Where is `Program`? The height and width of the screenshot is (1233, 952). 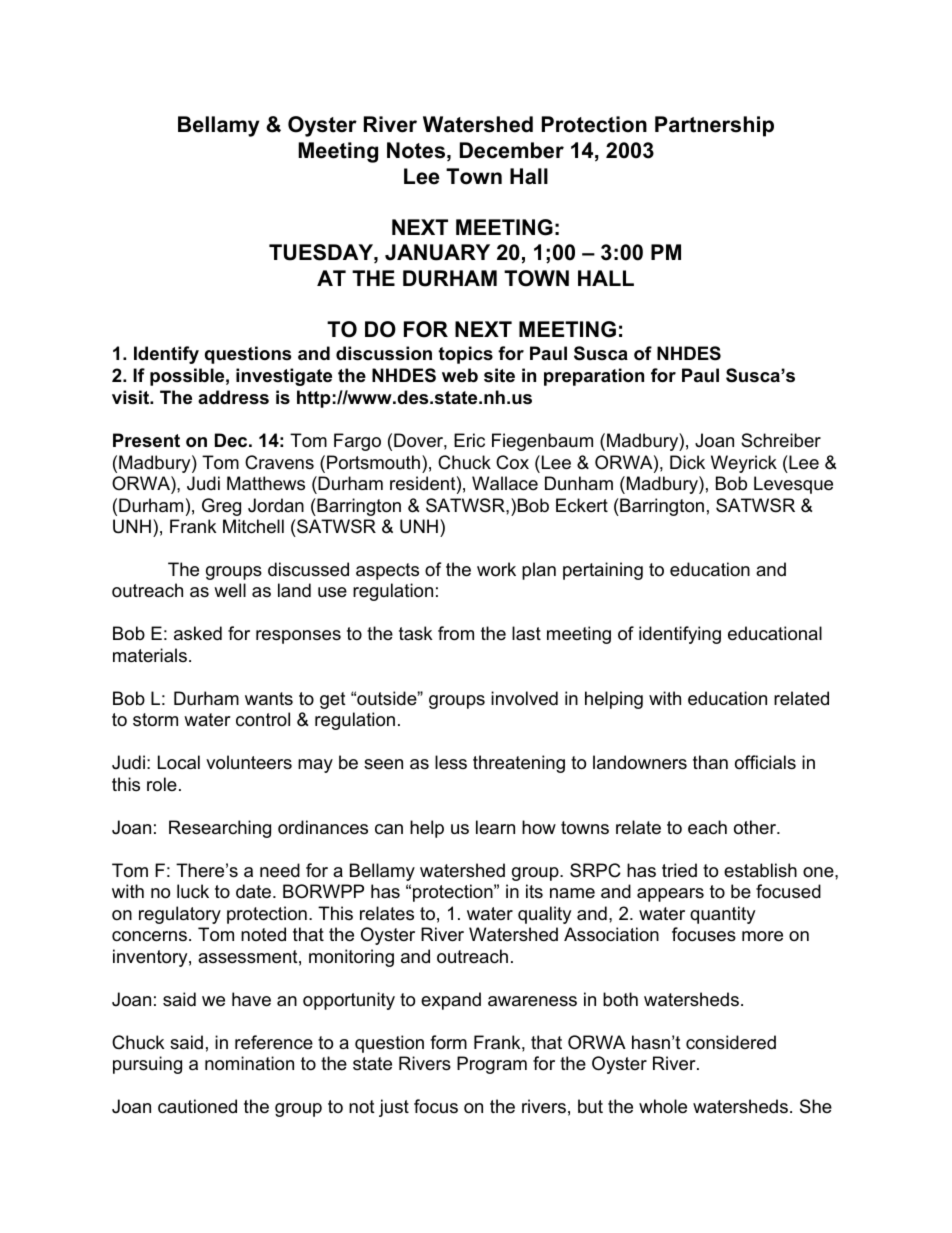
Program is located at coordinates (492, 1065).
